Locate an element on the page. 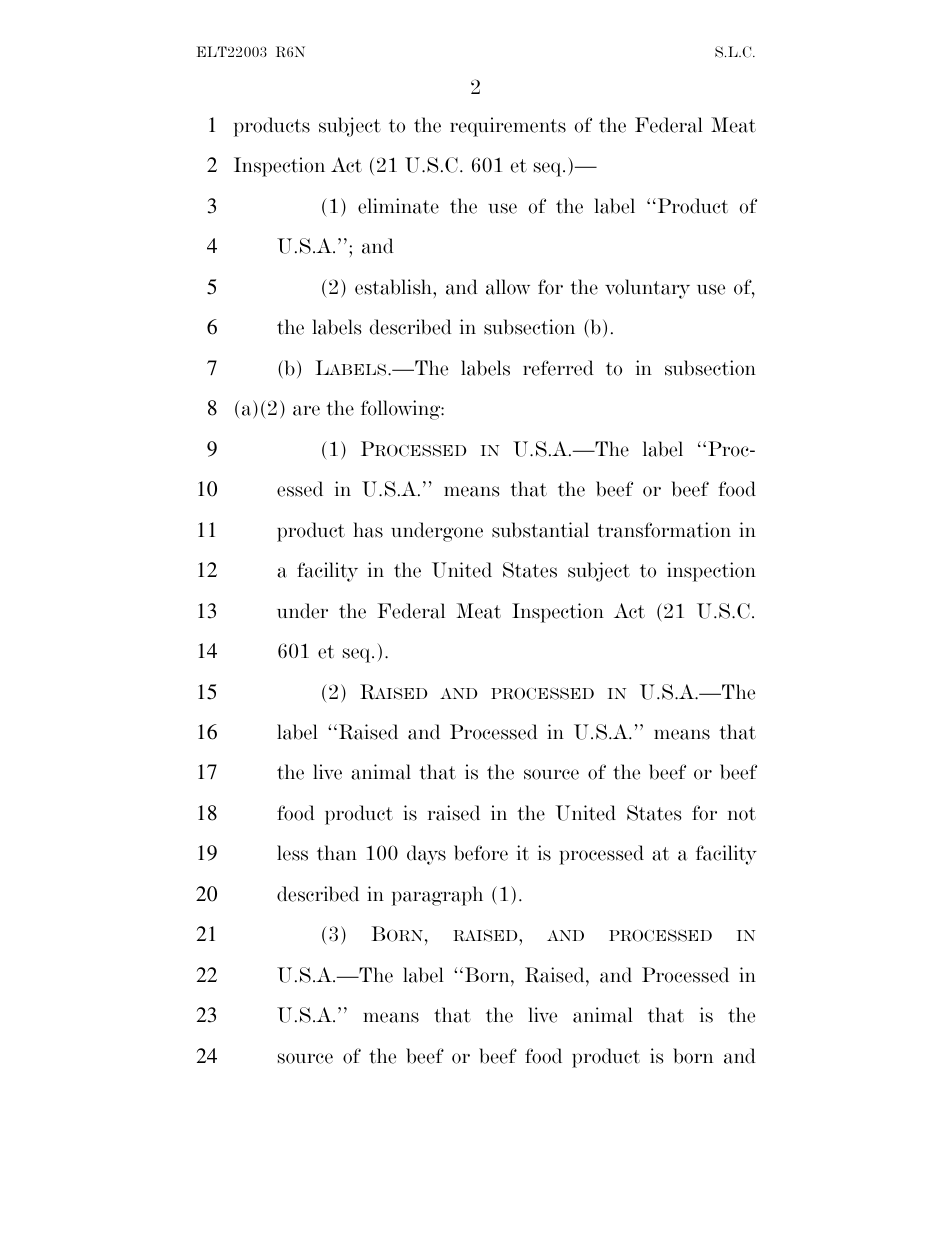  has is located at coordinates (368, 530).
